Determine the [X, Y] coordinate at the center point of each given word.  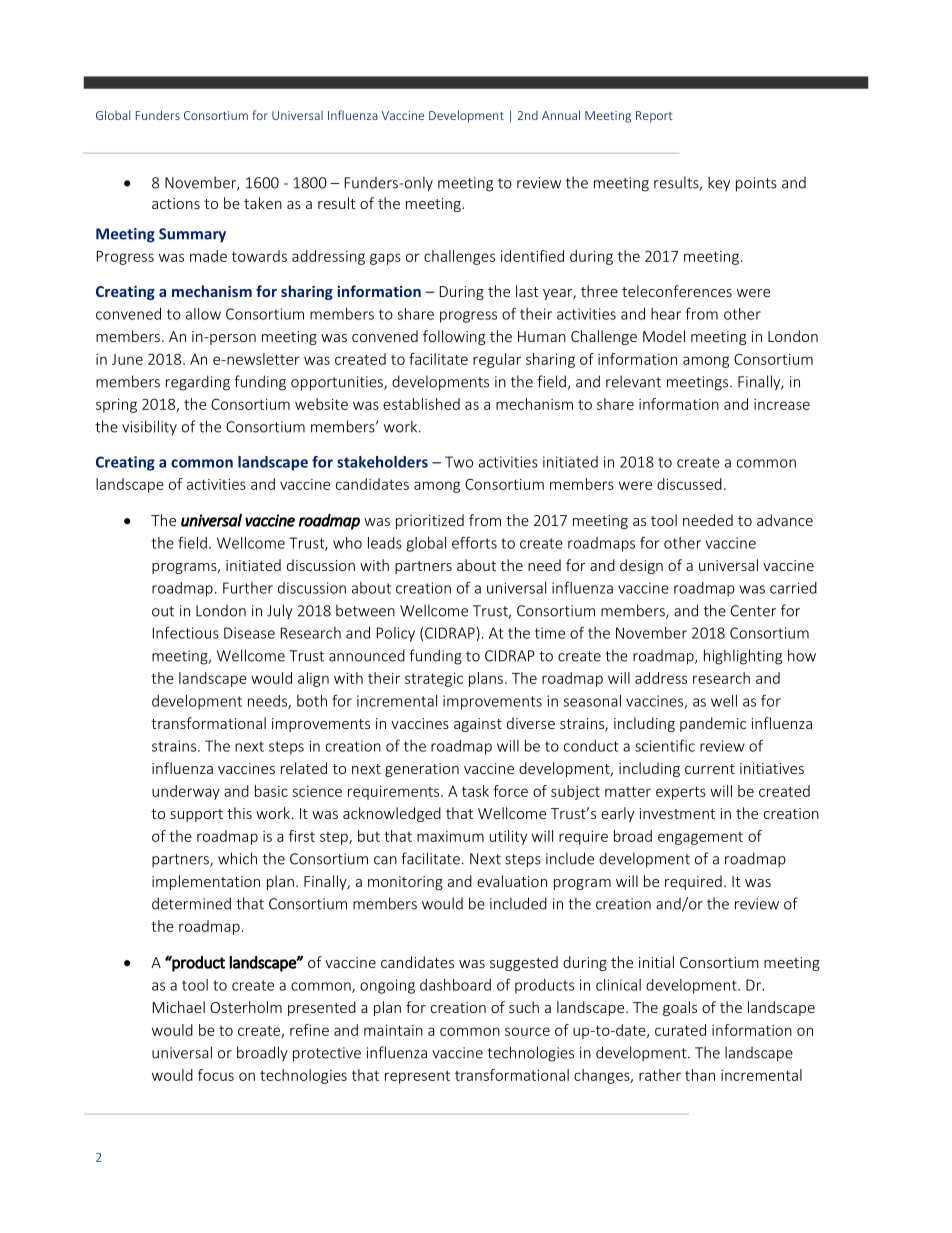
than [700, 1075]
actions [176, 203]
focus [216, 1075]
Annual [561, 115]
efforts [474, 542]
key [719, 184]
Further [248, 588]
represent [417, 1077]
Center [753, 611]
